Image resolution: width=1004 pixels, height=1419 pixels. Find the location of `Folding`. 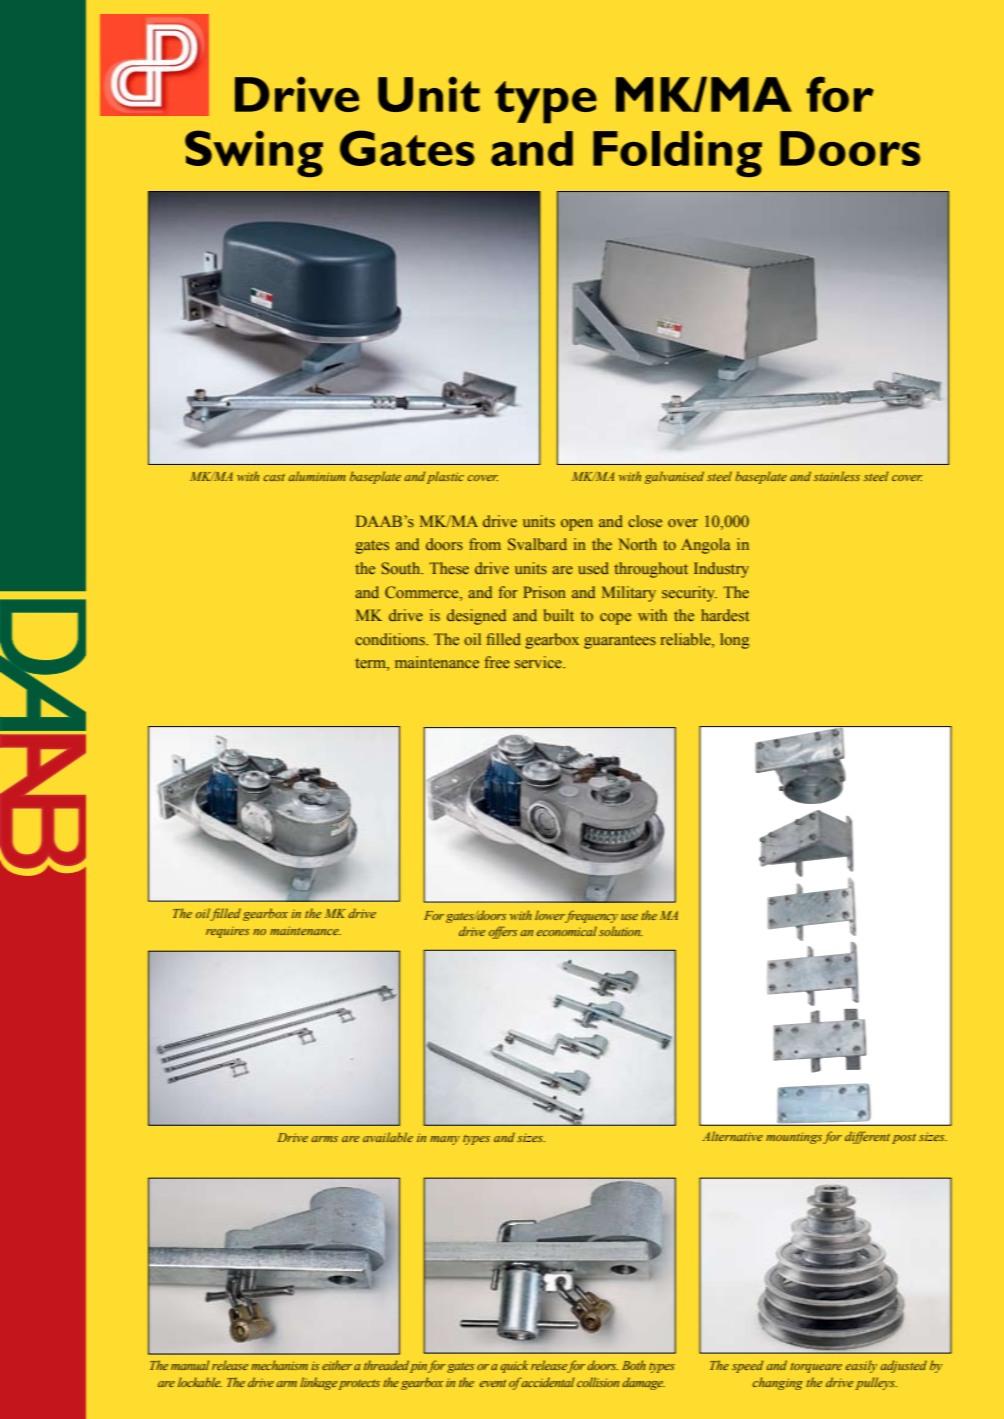

Folding is located at coordinates (677, 153).
